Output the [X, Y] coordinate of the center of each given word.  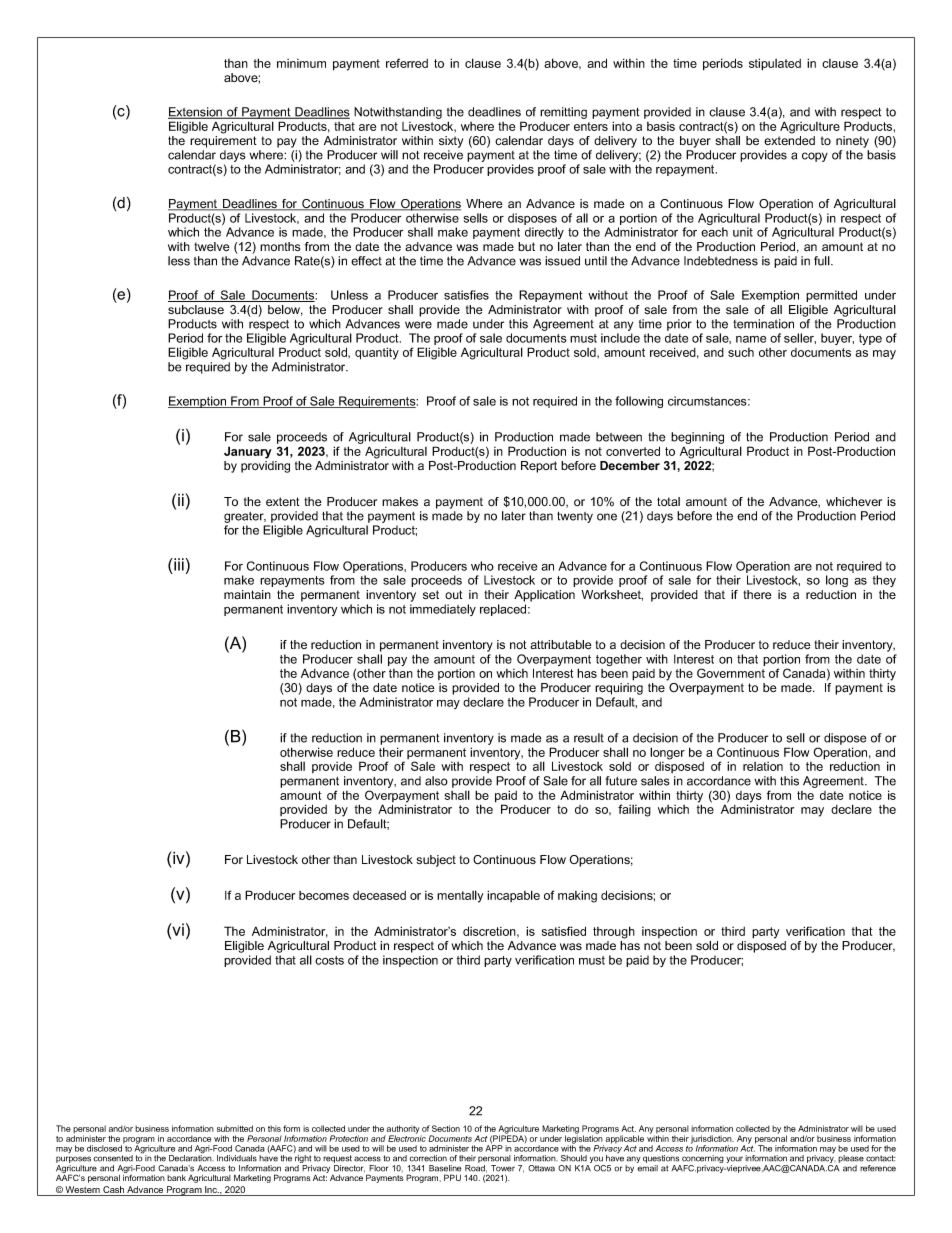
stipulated [775, 64]
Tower [503, 1168]
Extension [196, 113]
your [734, 1161]
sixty [451, 142]
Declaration [191, 1157]
